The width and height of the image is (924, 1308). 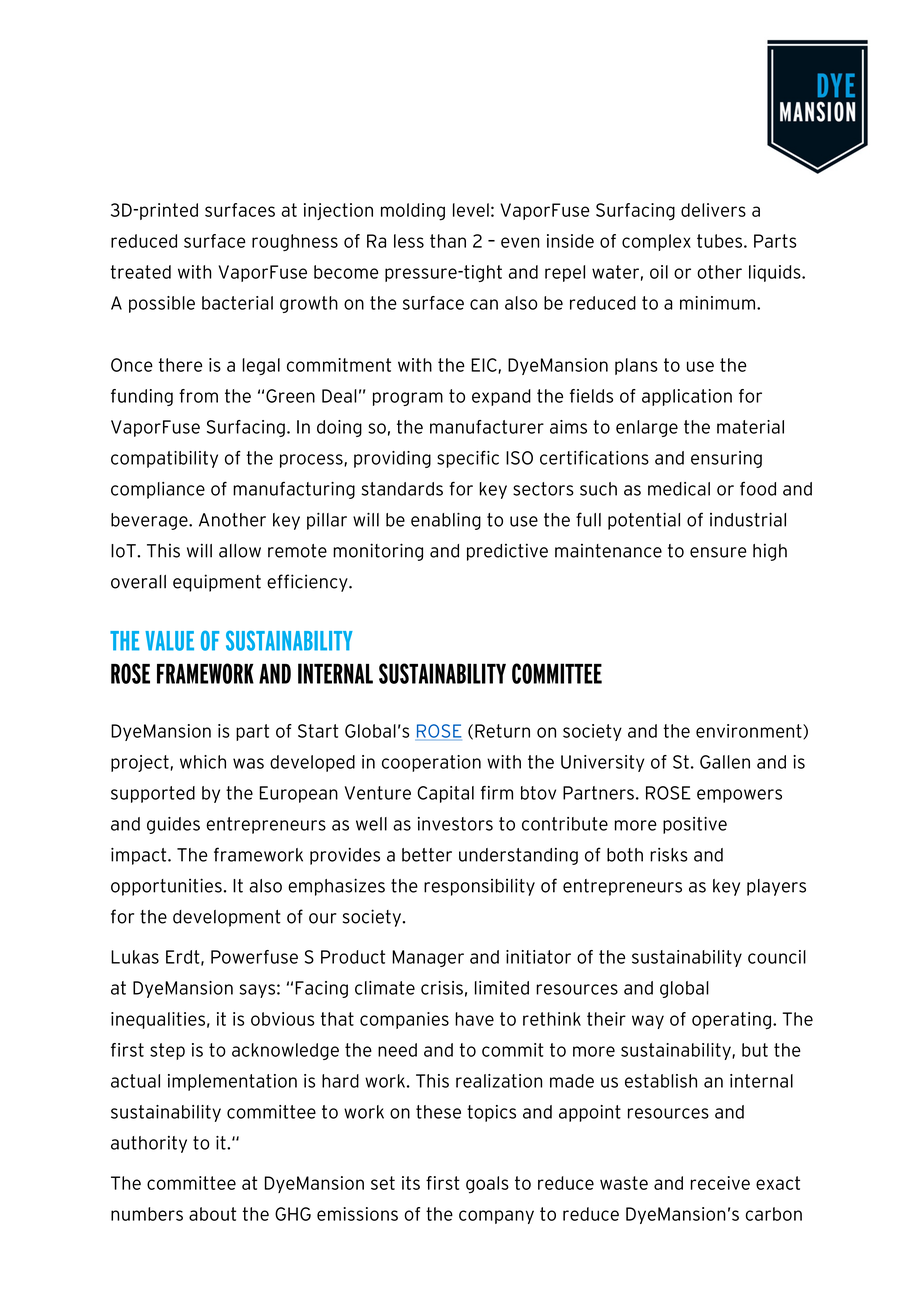 What do you see at coordinates (479, 887) in the image?
I see `responsibility` at bounding box center [479, 887].
